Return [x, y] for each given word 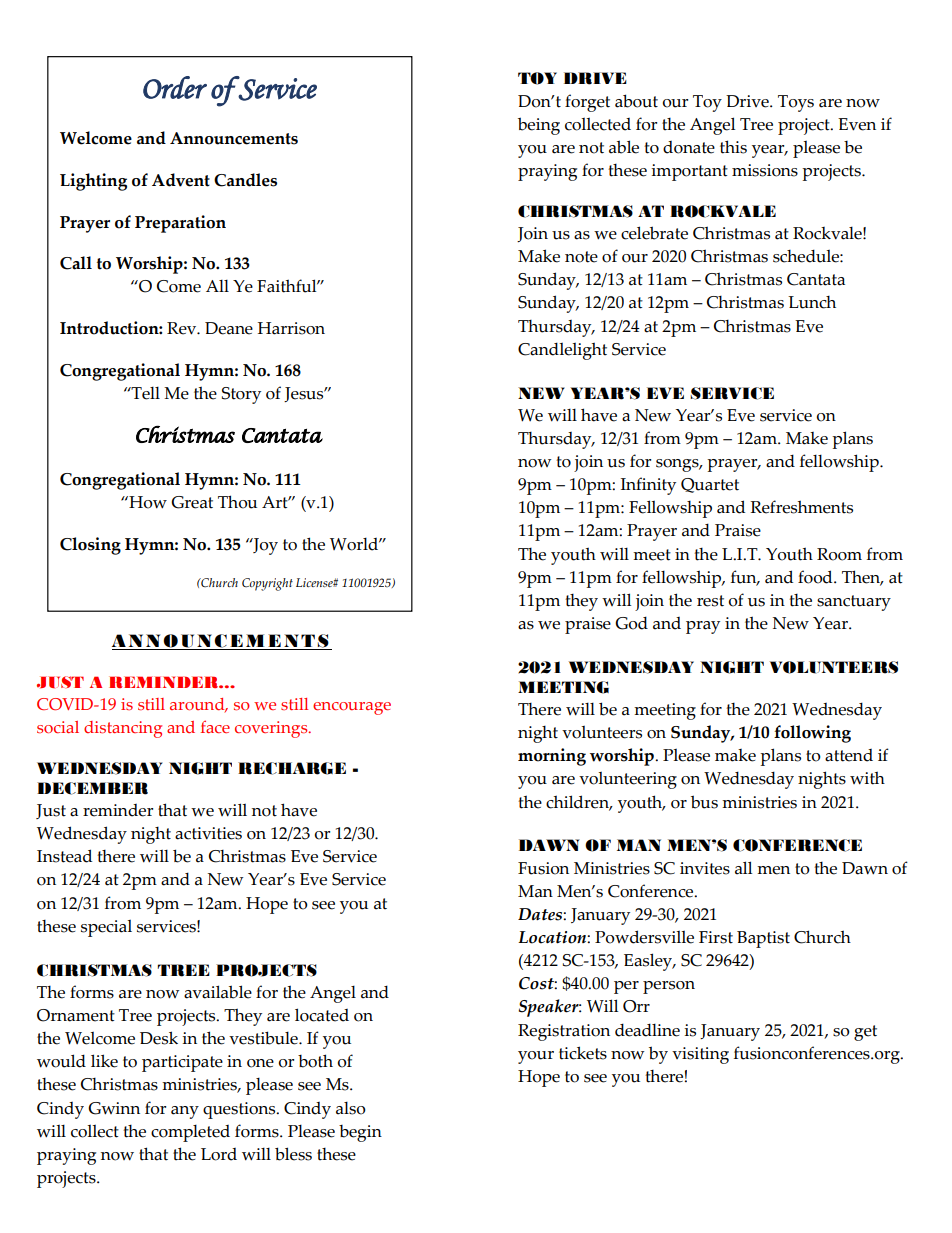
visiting [700, 1055]
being [539, 126]
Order [175, 87]
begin [360, 1133]
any [185, 1112]
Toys [796, 103]
